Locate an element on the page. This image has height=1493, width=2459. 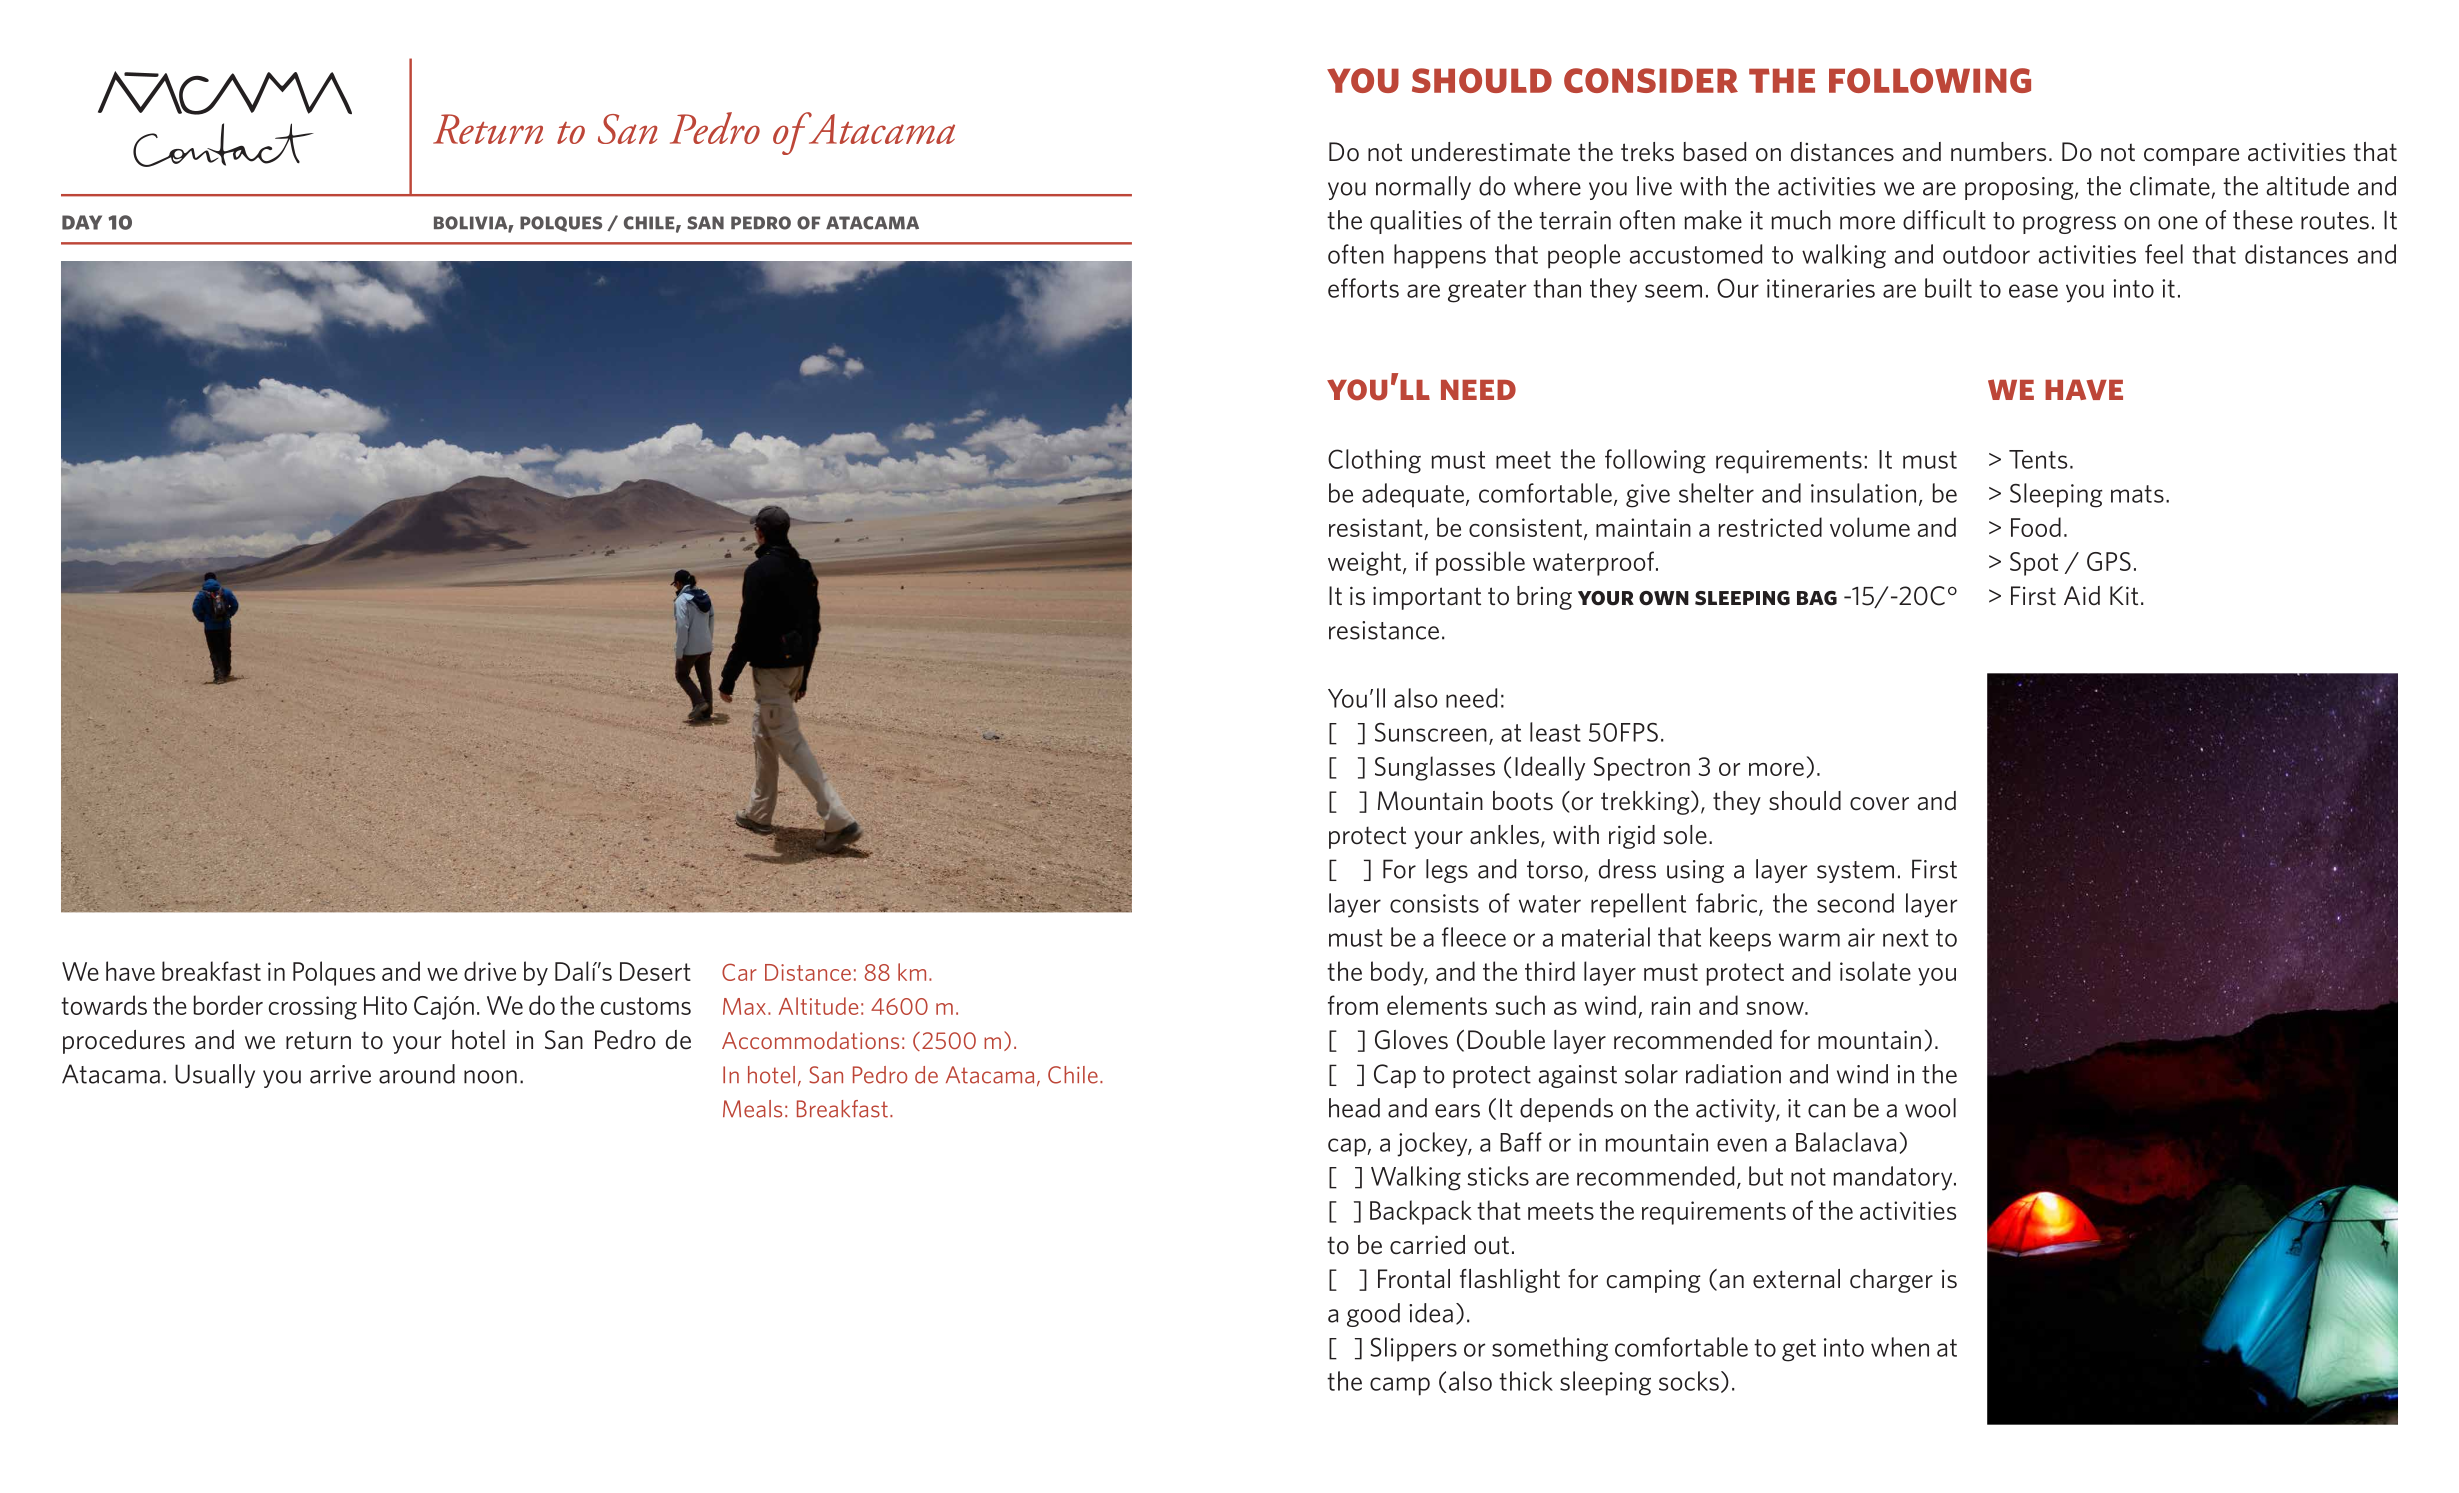
Sunscreen is located at coordinates (1431, 732).
